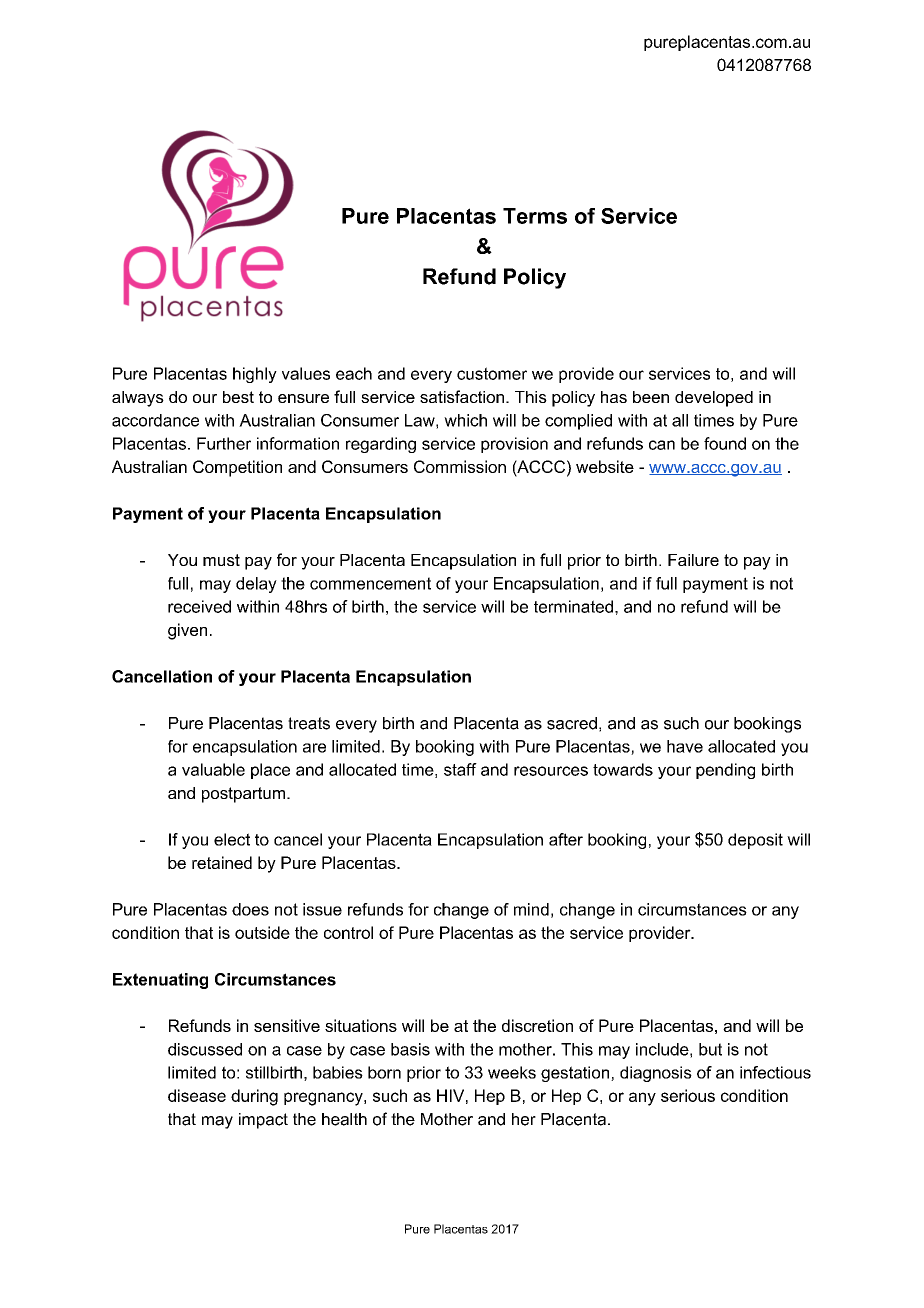 Image resolution: width=924 pixels, height=1308 pixels. What do you see at coordinates (535, 216) in the document?
I see `Terms` at bounding box center [535, 216].
